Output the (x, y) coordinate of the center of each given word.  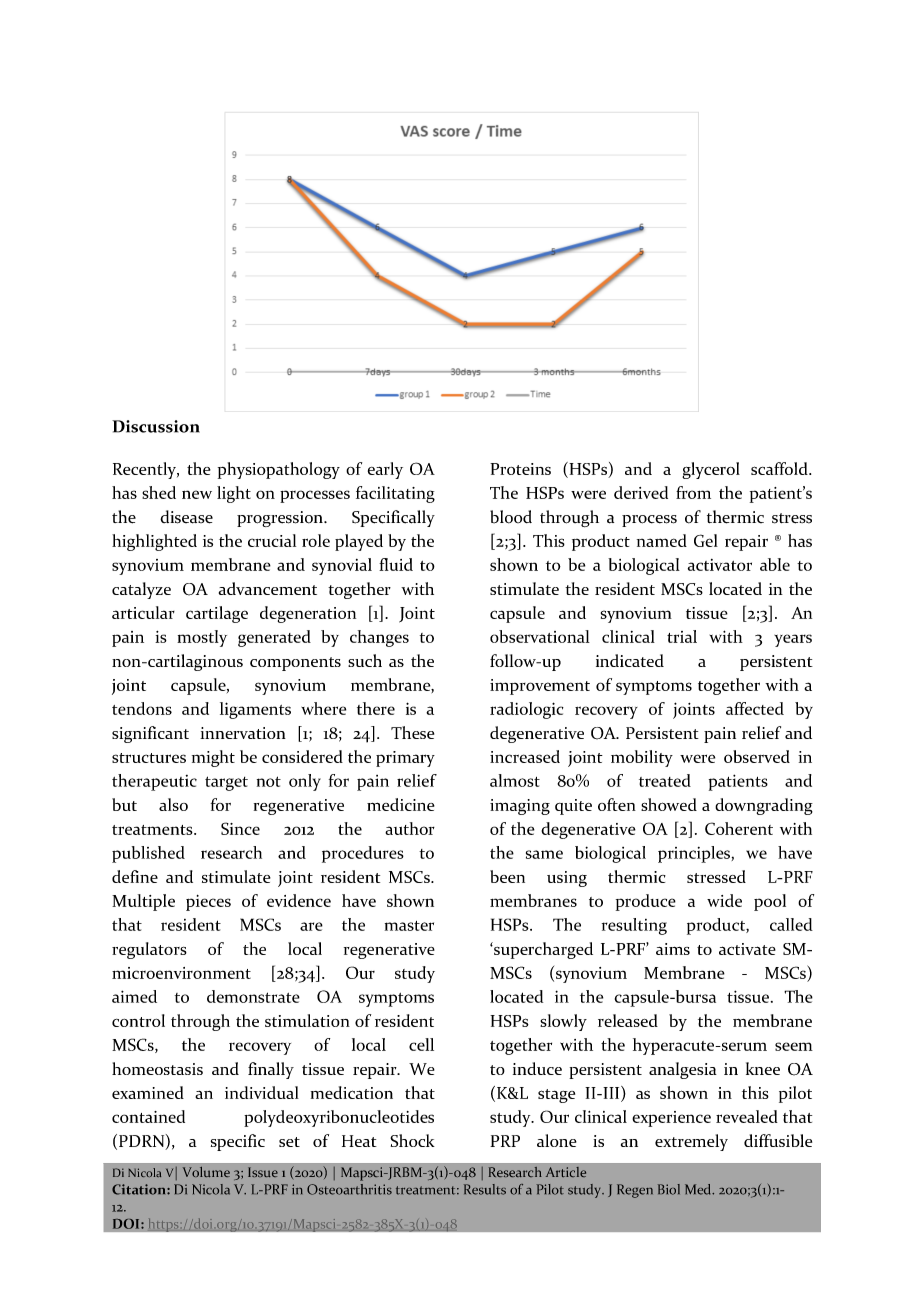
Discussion (156, 426)
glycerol (711, 470)
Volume (206, 1172)
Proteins (520, 469)
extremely (691, 1142)
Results (485, 1189)
